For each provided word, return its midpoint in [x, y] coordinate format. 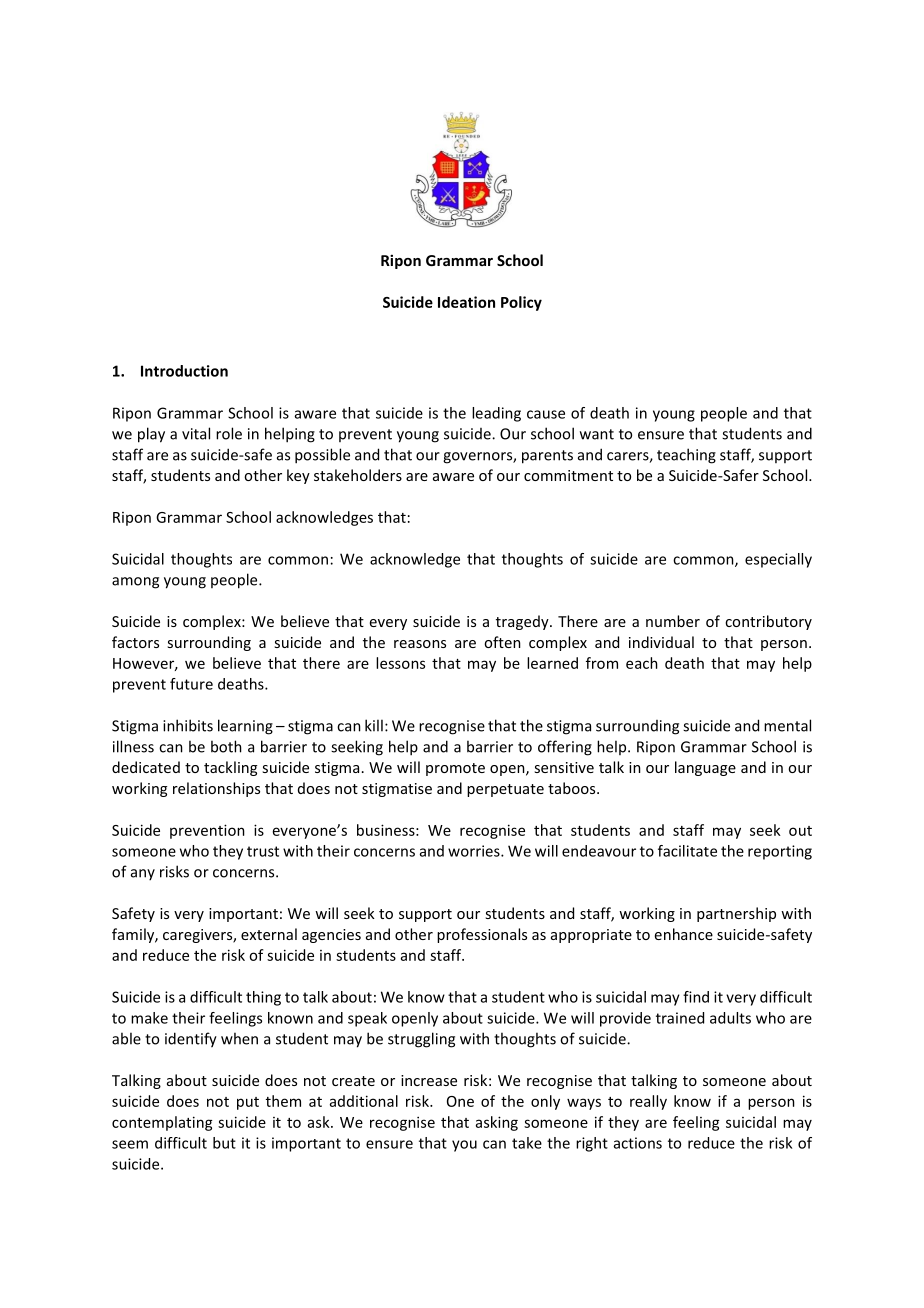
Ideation [466, 302]
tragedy [523, 622]
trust [263, 851]
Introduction [184, 371]
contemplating [162, 1123]
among [135, 583]
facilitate [687, 851]
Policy [521, 303]
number [673, 621]
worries [475, 851]
